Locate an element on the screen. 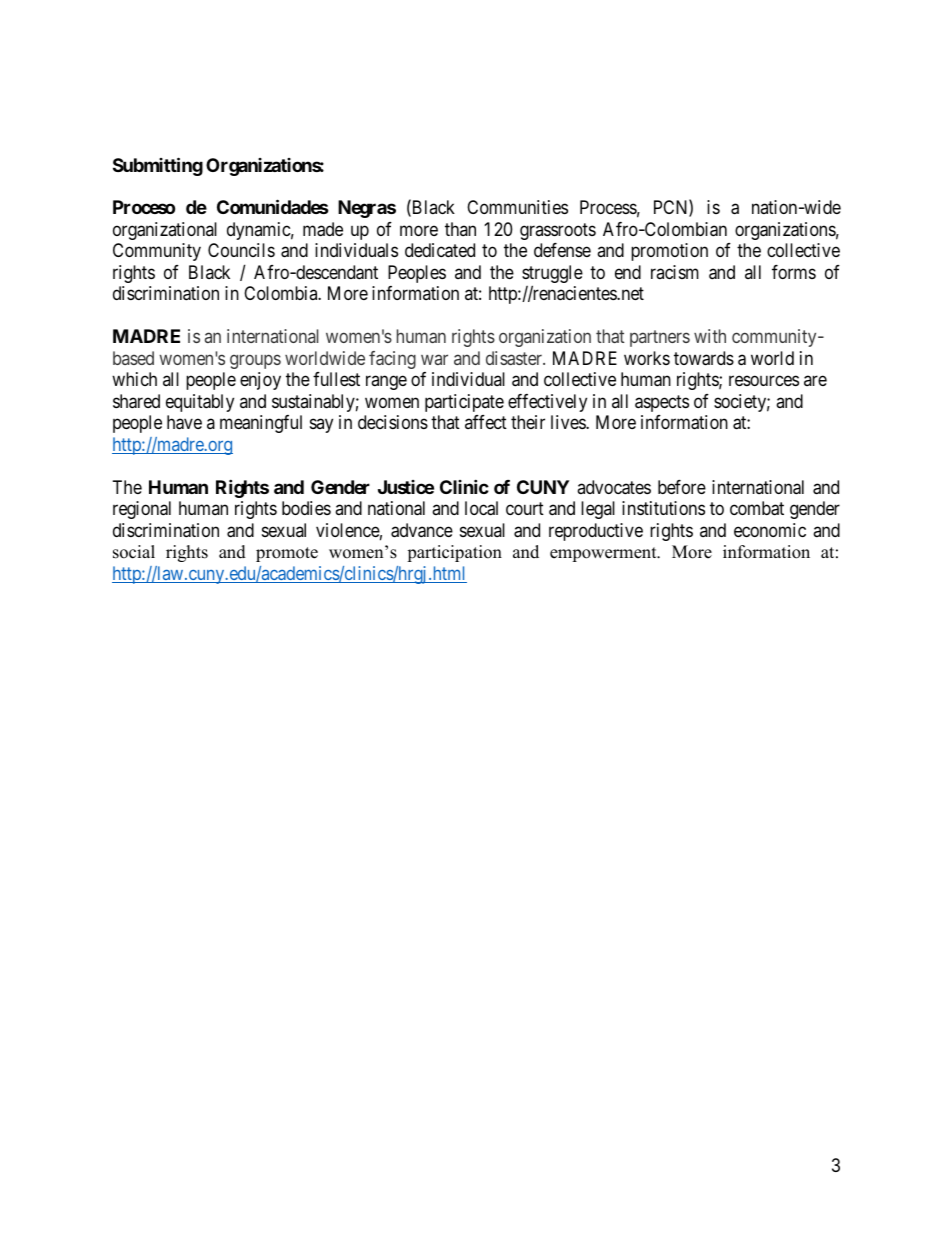 The image size is (952, 1233). promote is located at coordinates (287, 554).
